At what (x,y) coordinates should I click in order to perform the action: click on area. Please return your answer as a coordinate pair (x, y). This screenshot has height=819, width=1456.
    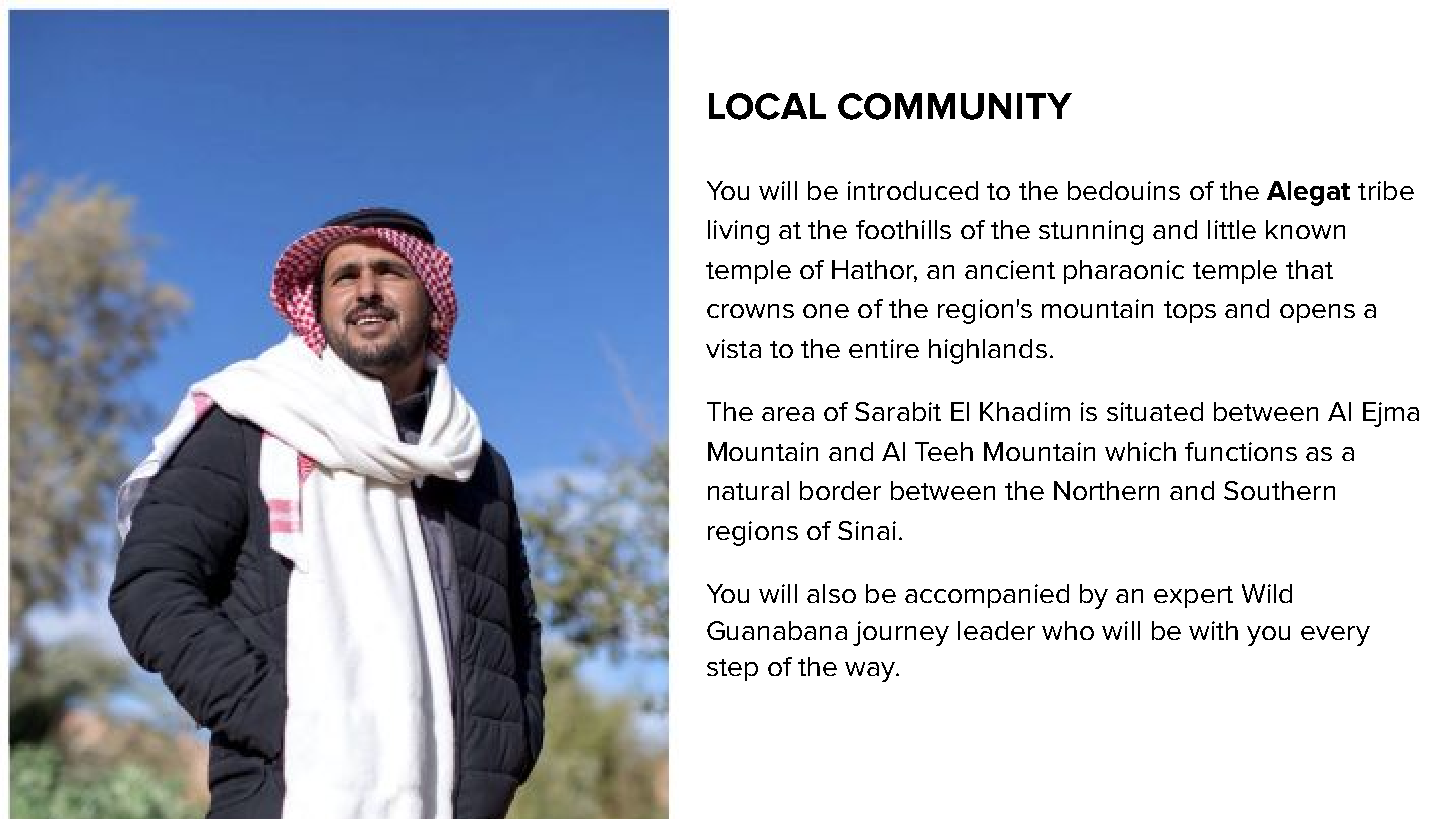
    Looking at the image, I should click on (788, 414).
